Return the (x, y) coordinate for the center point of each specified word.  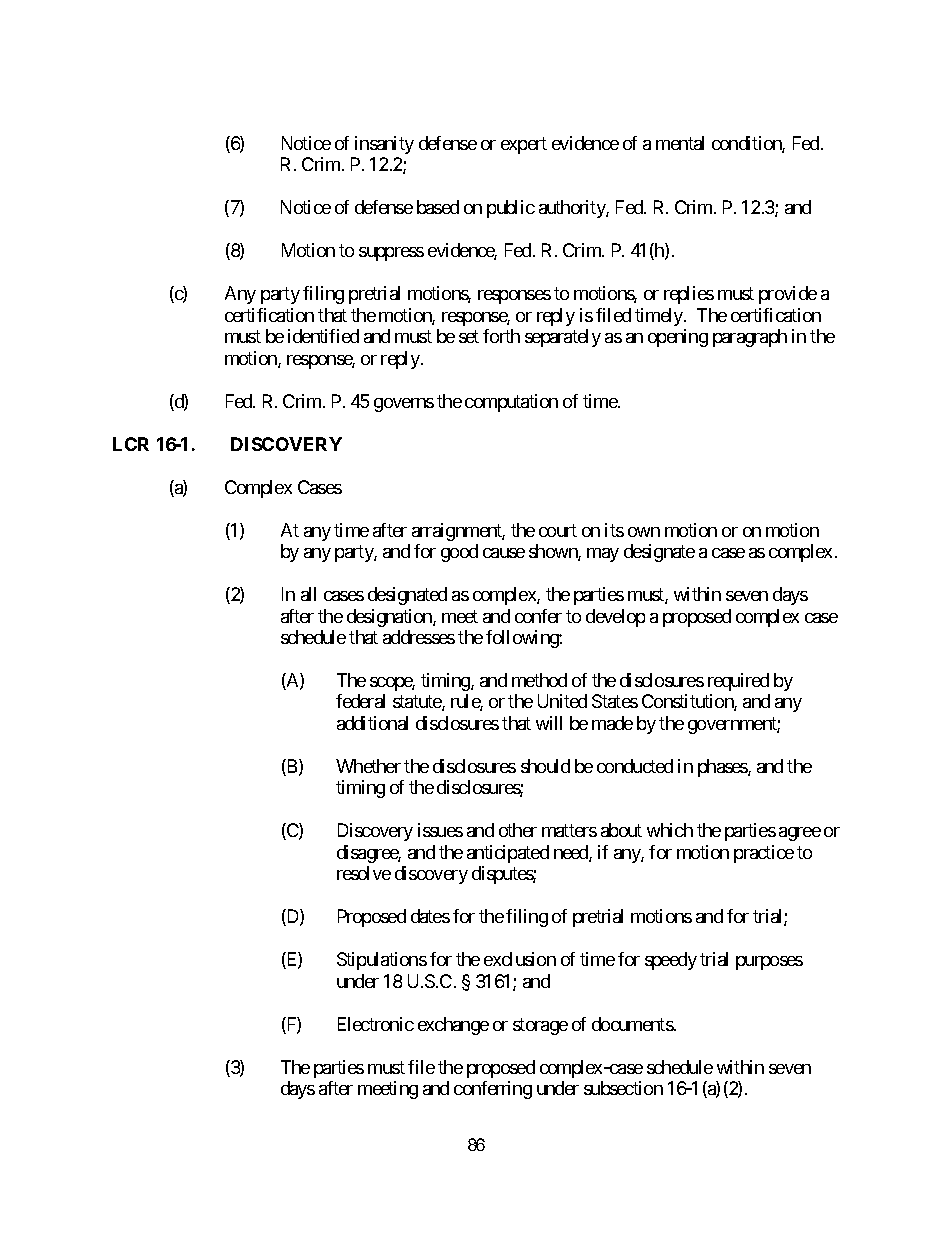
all (308, 594)
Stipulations (382, 961)
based (438, 207)
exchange (453, 1026)
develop (615, 618)
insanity (384, 145)
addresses (419, 637)
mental (680, 143)
